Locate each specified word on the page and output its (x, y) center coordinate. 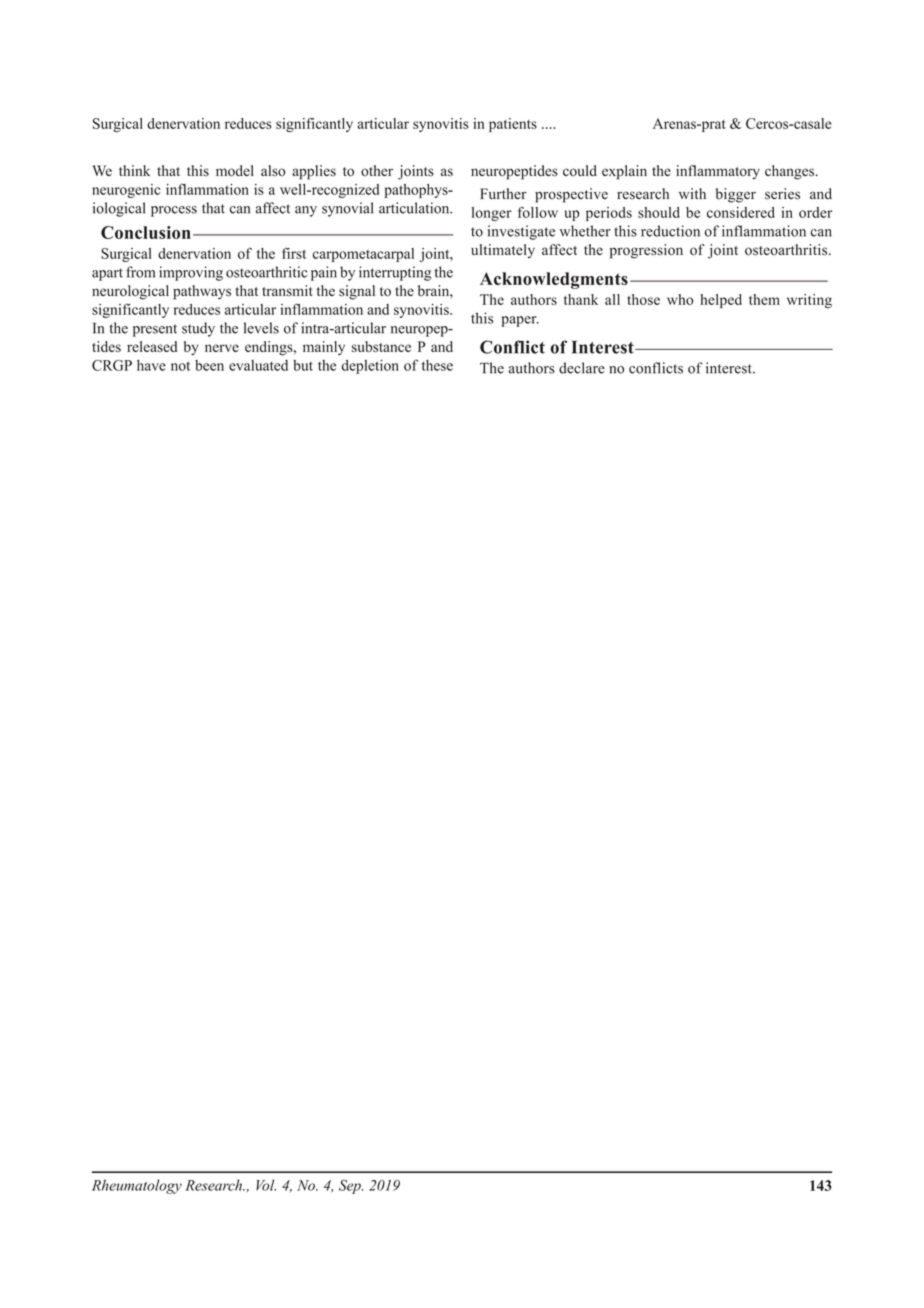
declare (582, 368)
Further (503, 194)
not (180, 366)
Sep (351, 1187)
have (151, 365)
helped (721, 301)
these (437, 365)
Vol (266, 1185)
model (235, 171)
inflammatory (718, 172)
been (209, 365)
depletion (370, 366)
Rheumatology (137, 1186)
